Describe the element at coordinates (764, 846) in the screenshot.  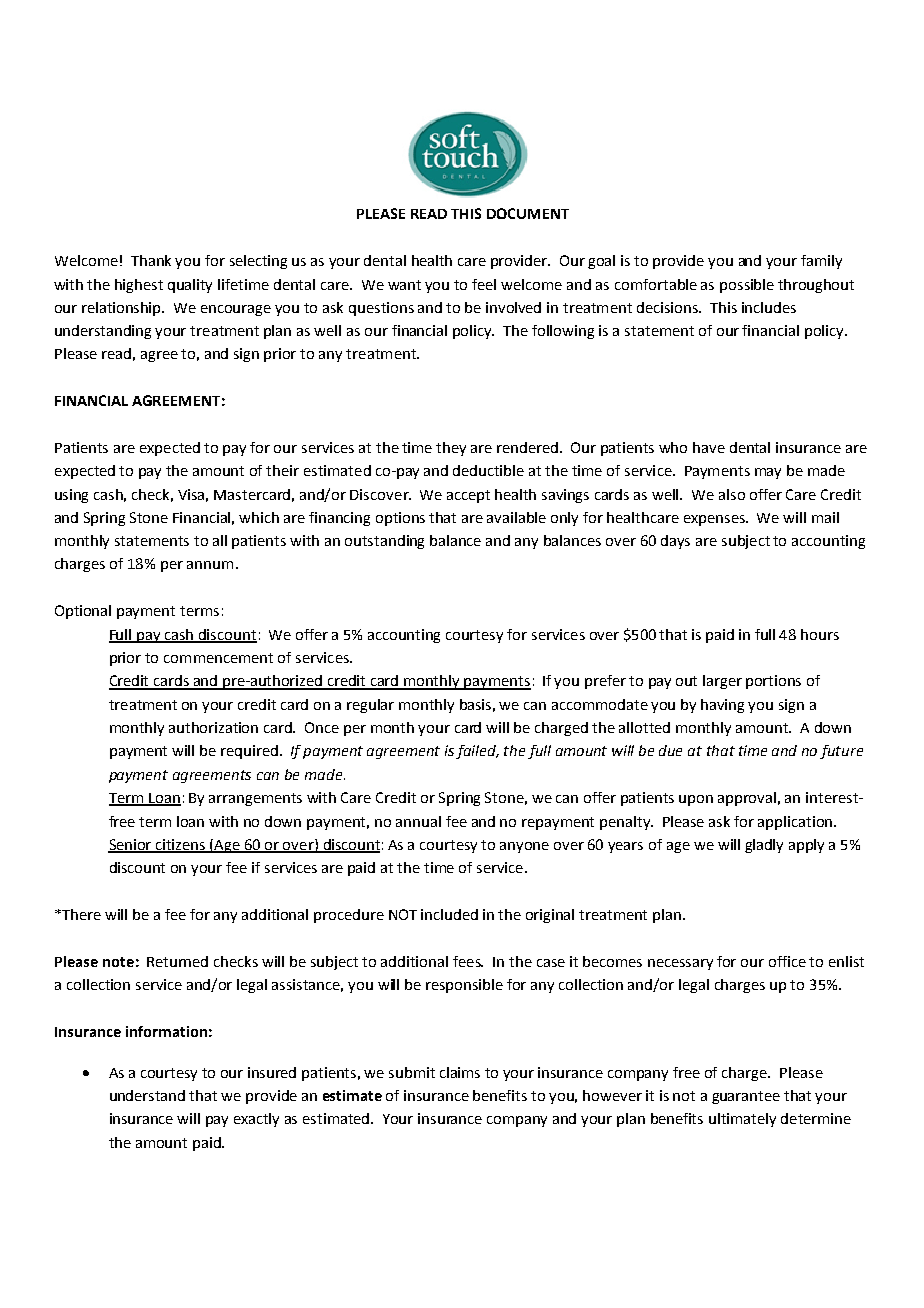
I see `gladly` at that location.
